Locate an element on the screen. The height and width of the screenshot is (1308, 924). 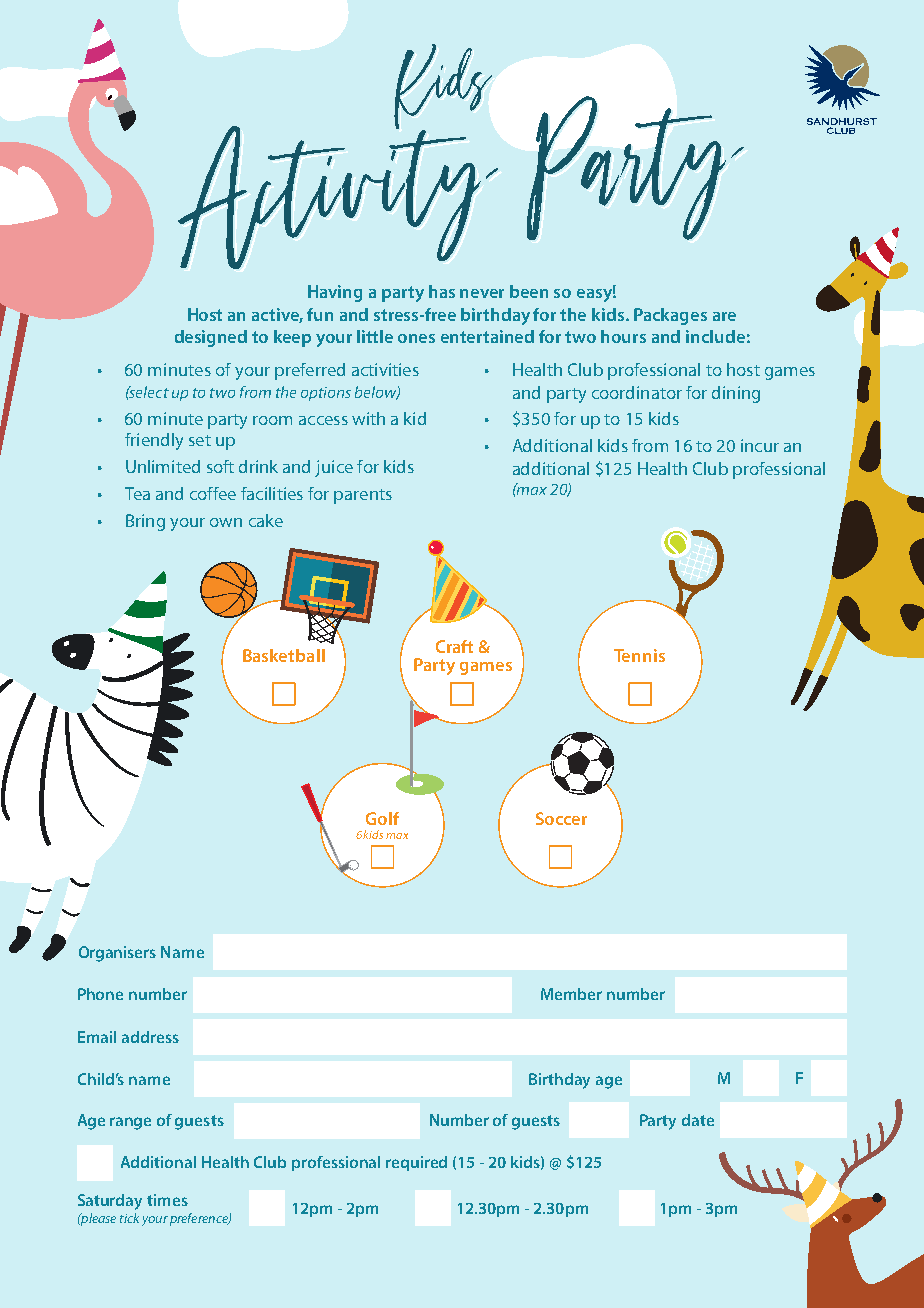
designed is located at coordinates (211, 338).
